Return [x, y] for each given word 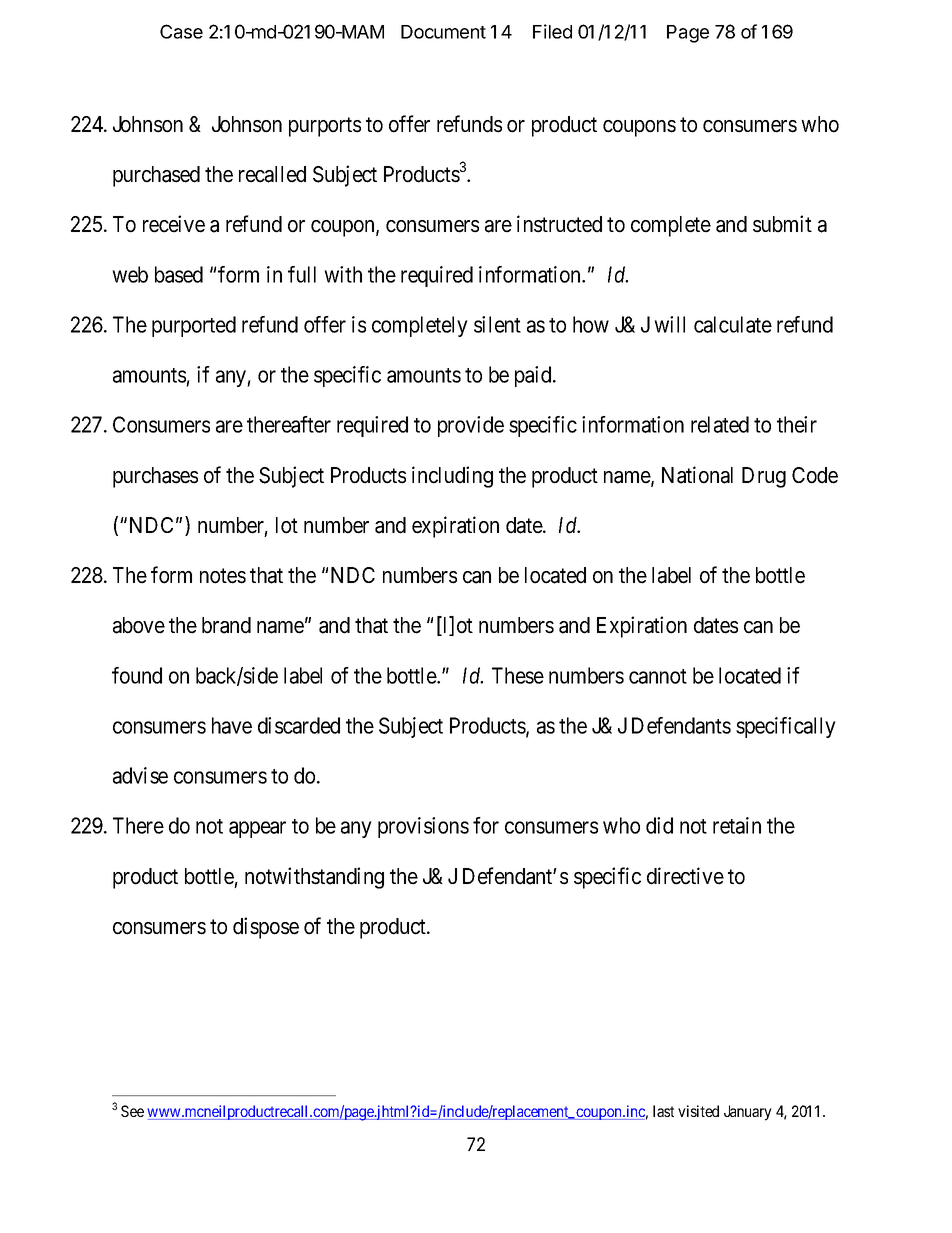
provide [471, 426]
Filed [552, 31]
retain [737, 825]
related [720, 424]
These [518, 675]
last [663, 1111]
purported [194, 326]
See [132, 1111]
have [232, 725]
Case [181, 31]
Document [443, 32]
